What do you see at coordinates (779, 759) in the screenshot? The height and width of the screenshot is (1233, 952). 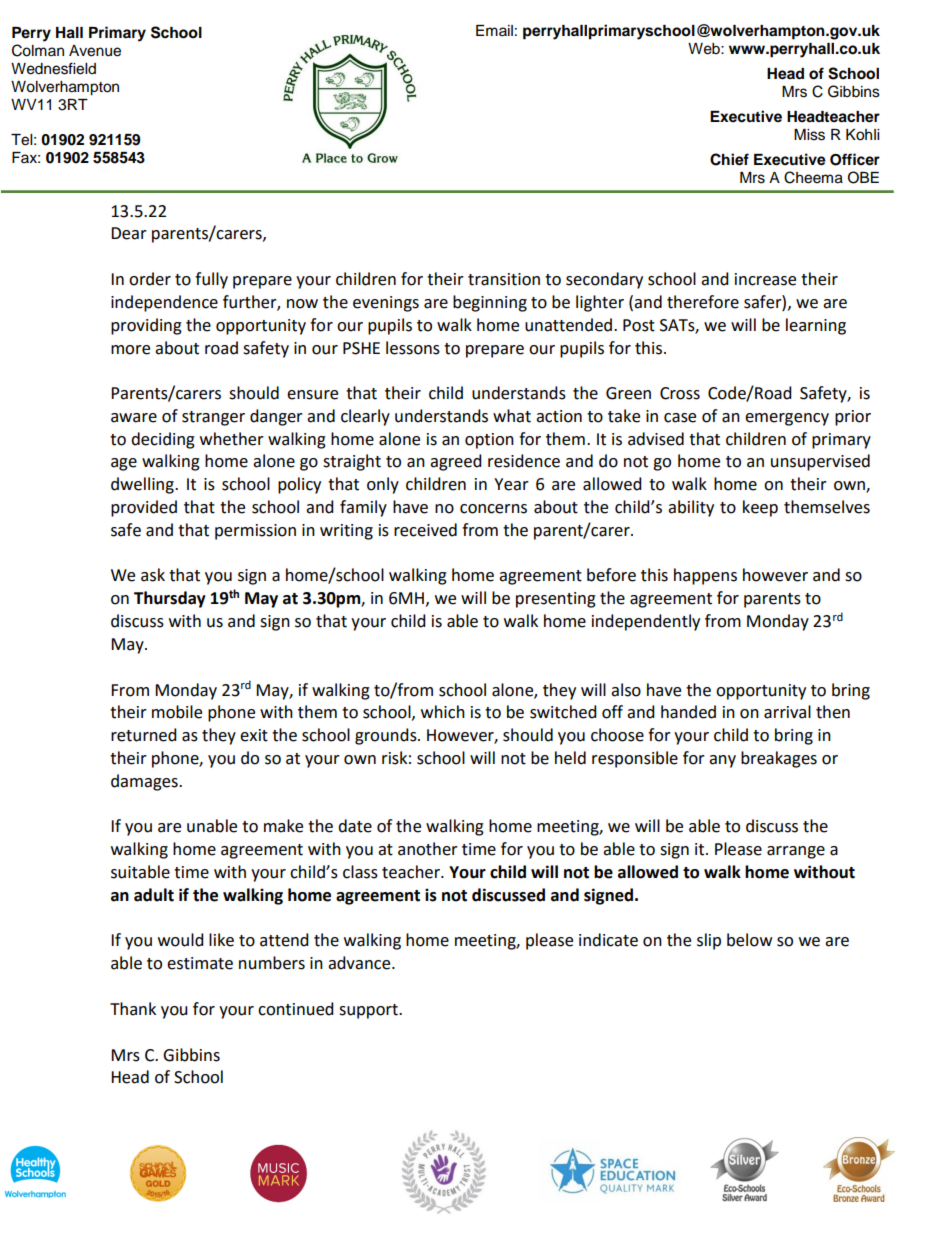 I see `breakages` at bounding box center [779, 759].
